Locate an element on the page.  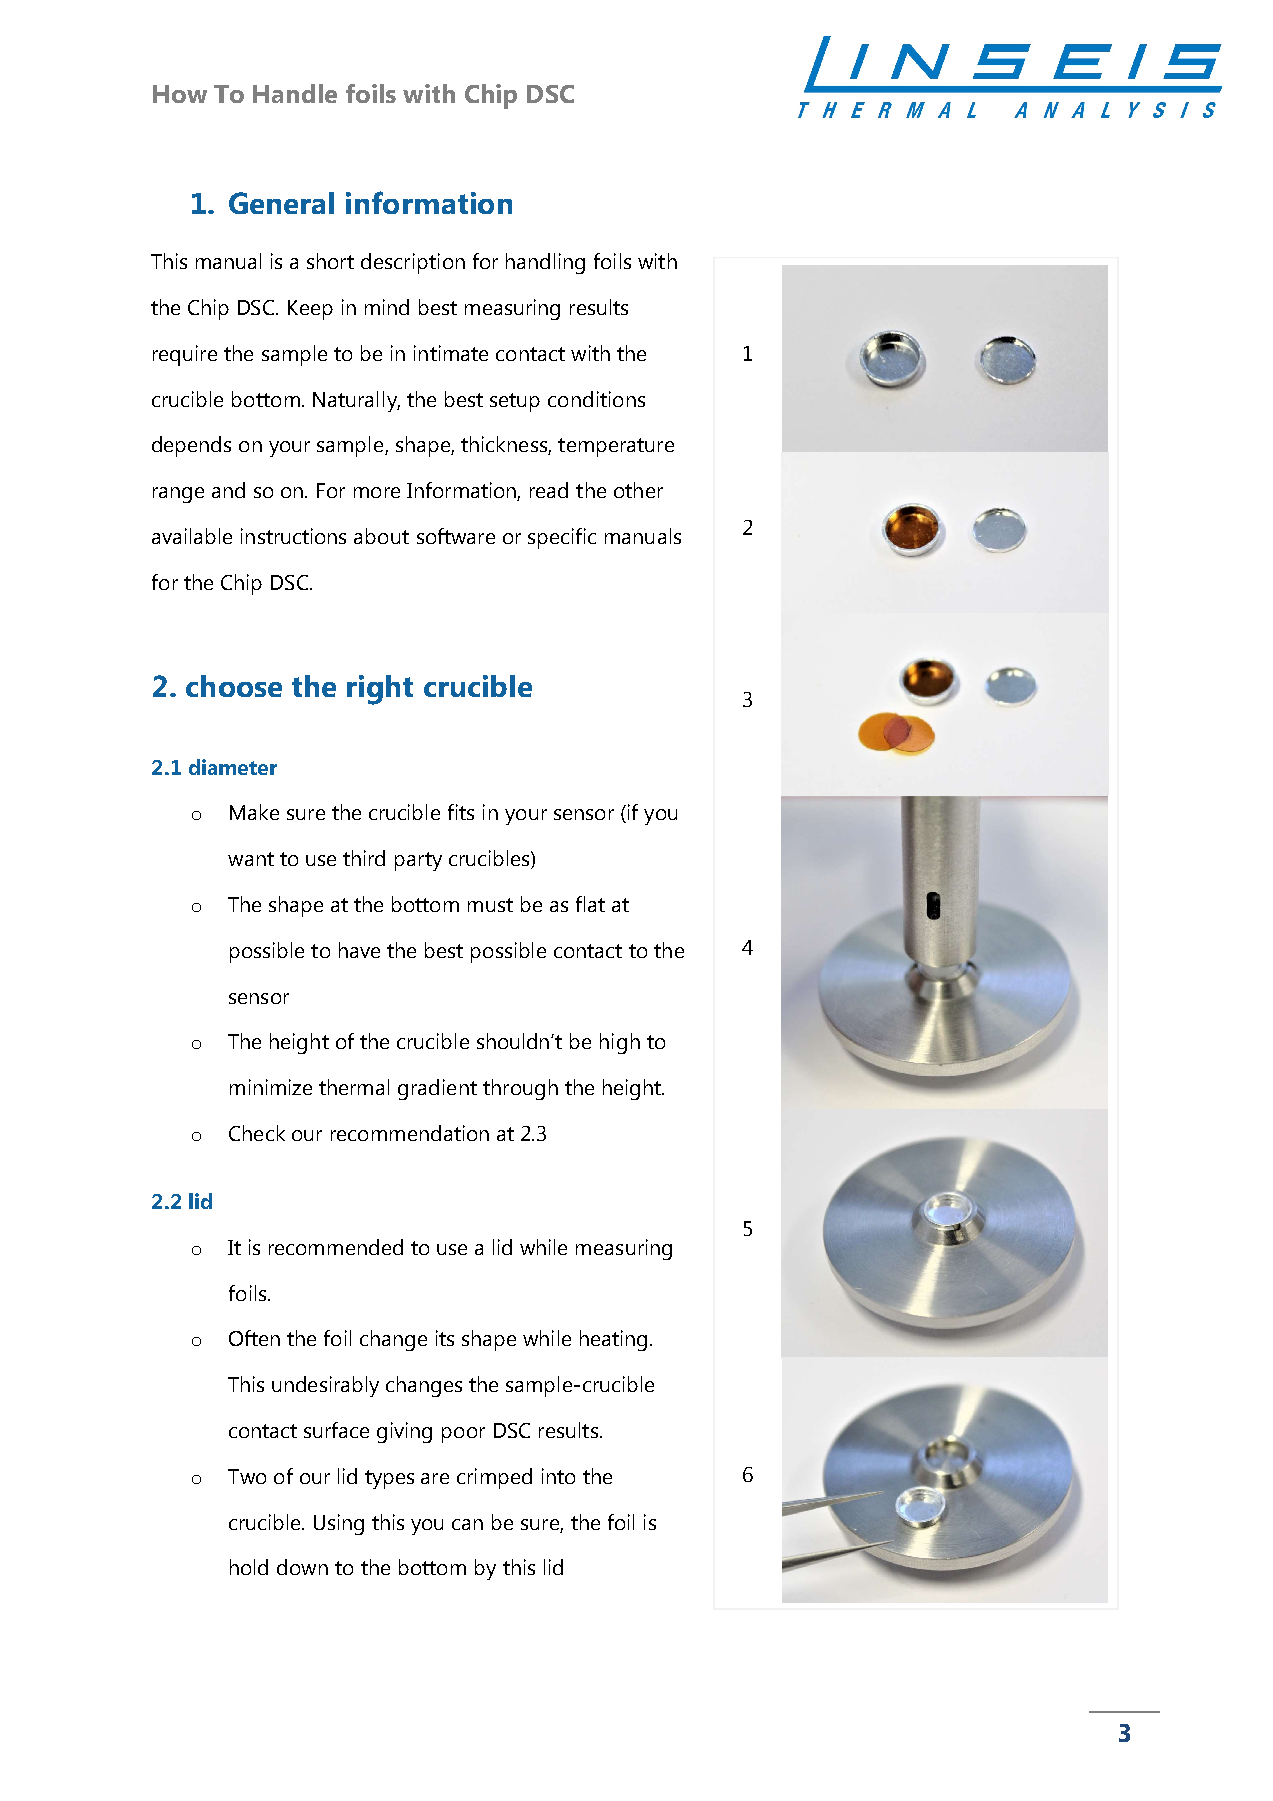
hold is located at coordinates (249, 1567).
